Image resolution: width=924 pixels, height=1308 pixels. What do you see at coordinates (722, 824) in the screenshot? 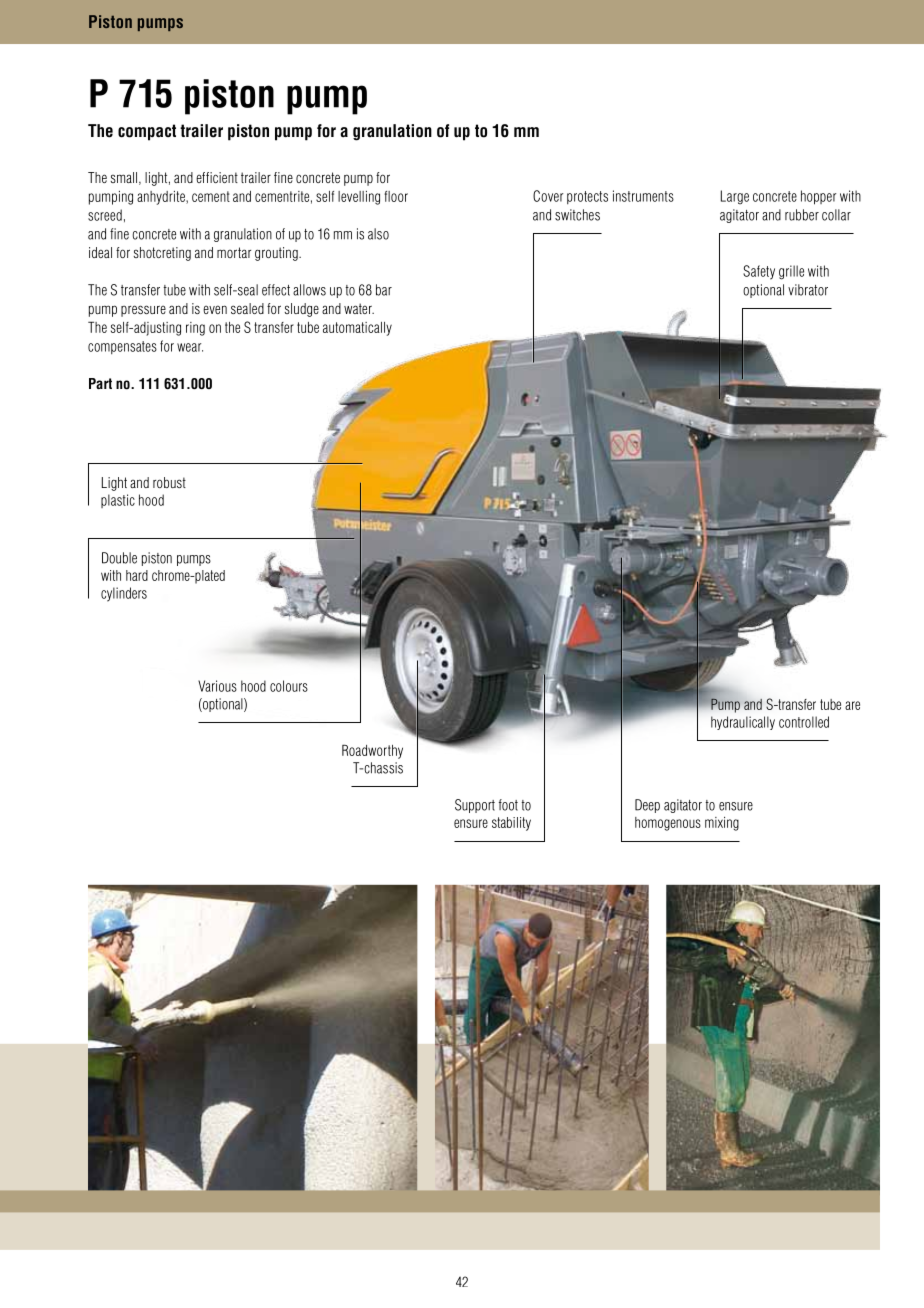
I see `mixing` at bounding box center [722, 824].
